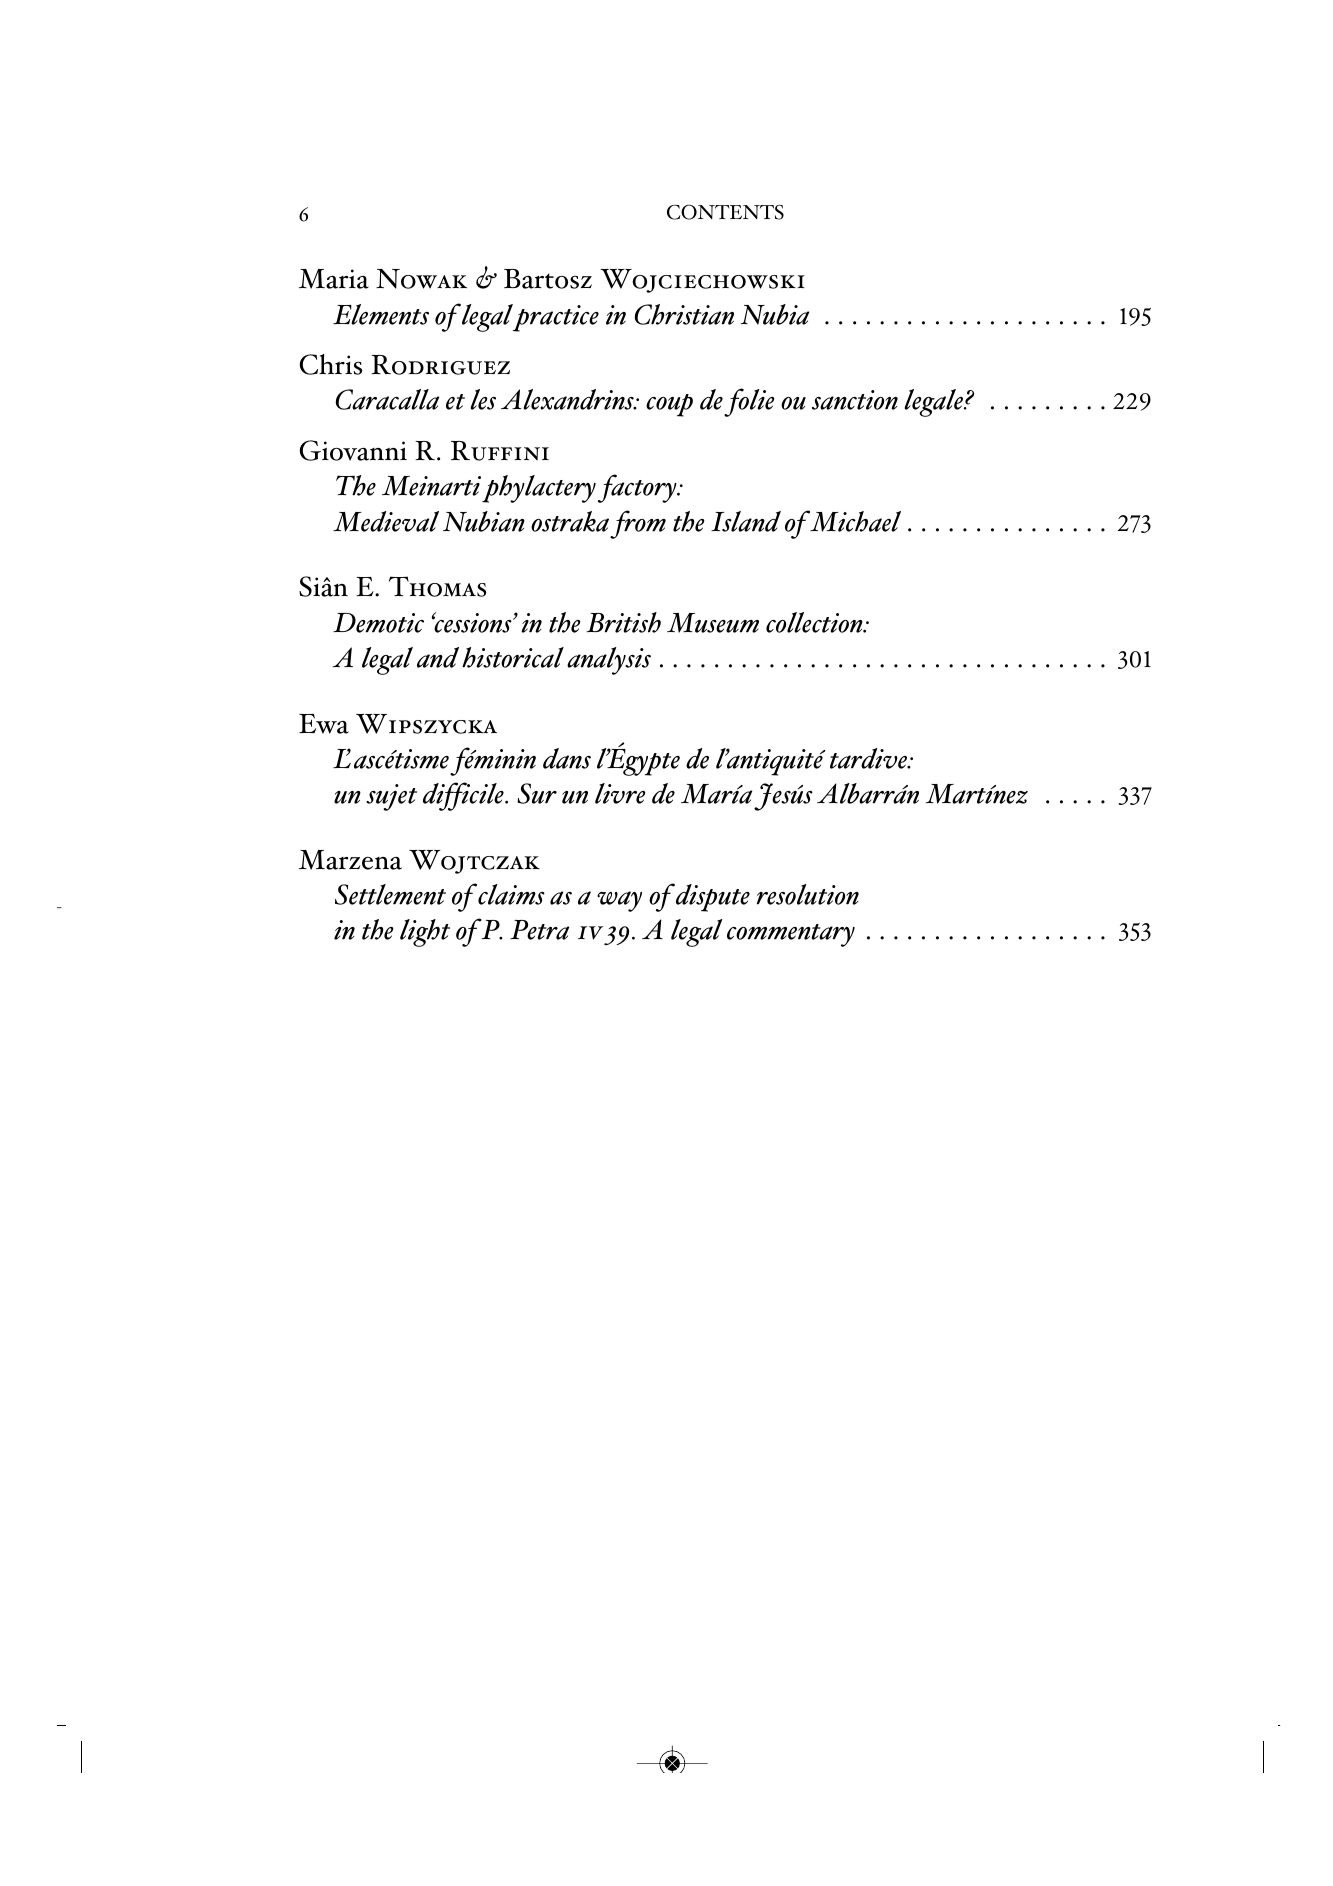 The image size is (1333, 1886). What do you see at coordinates (390, 894) in the screenshot?
I see `Settlement` at bounding box center [390, 894].
